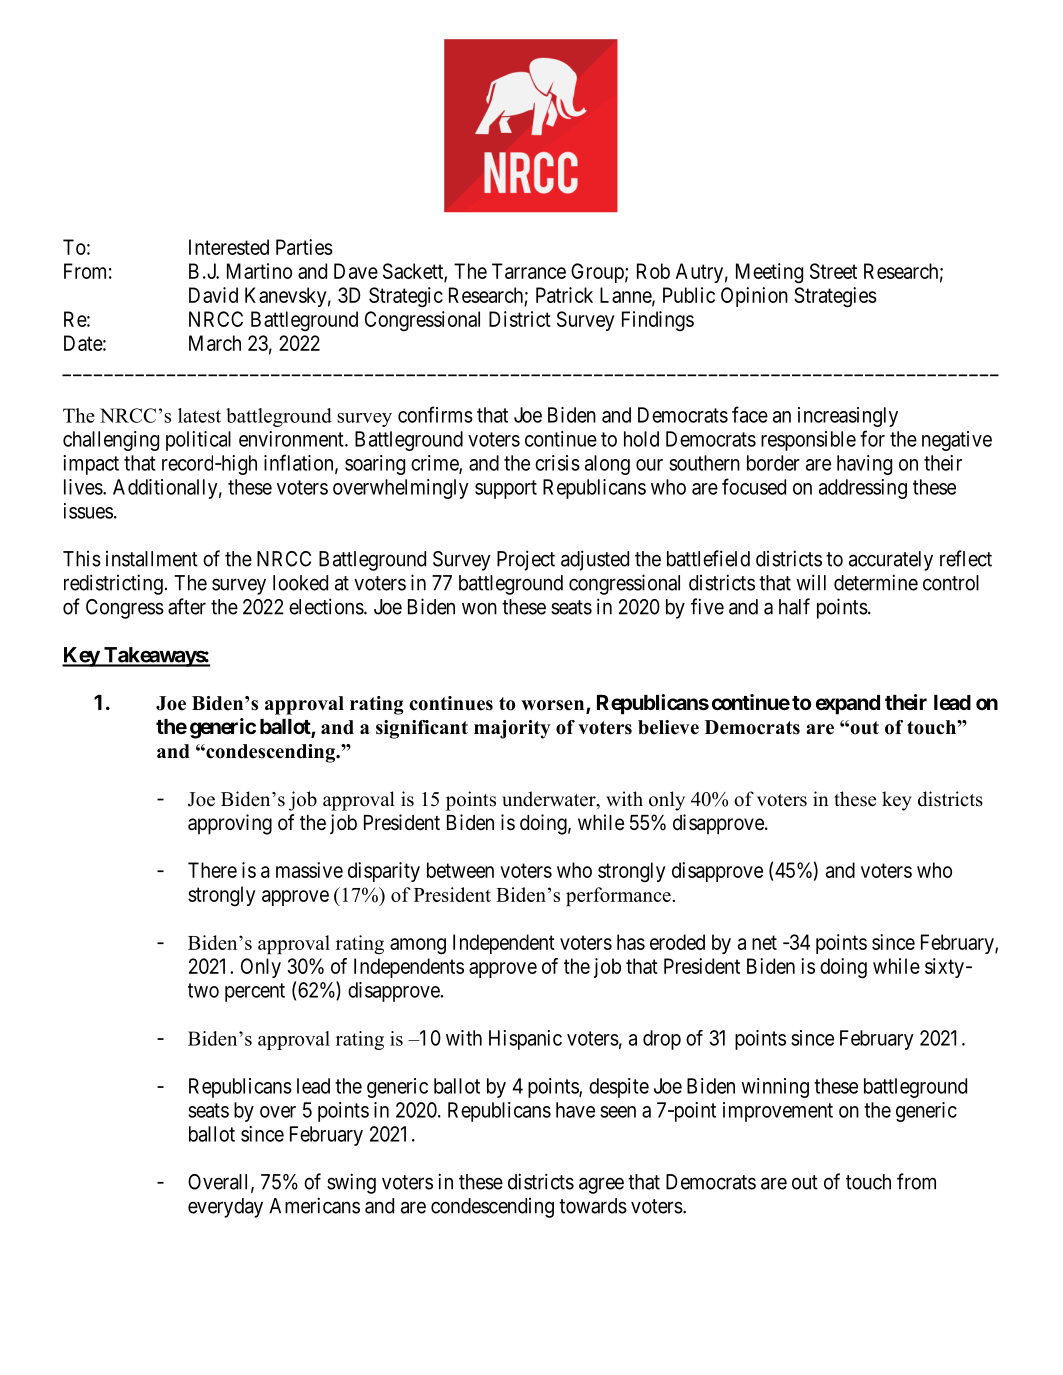 Image resolution: width=1063 pixels, height=1375 pixels. I want to click on approving, so click(230, 824).
